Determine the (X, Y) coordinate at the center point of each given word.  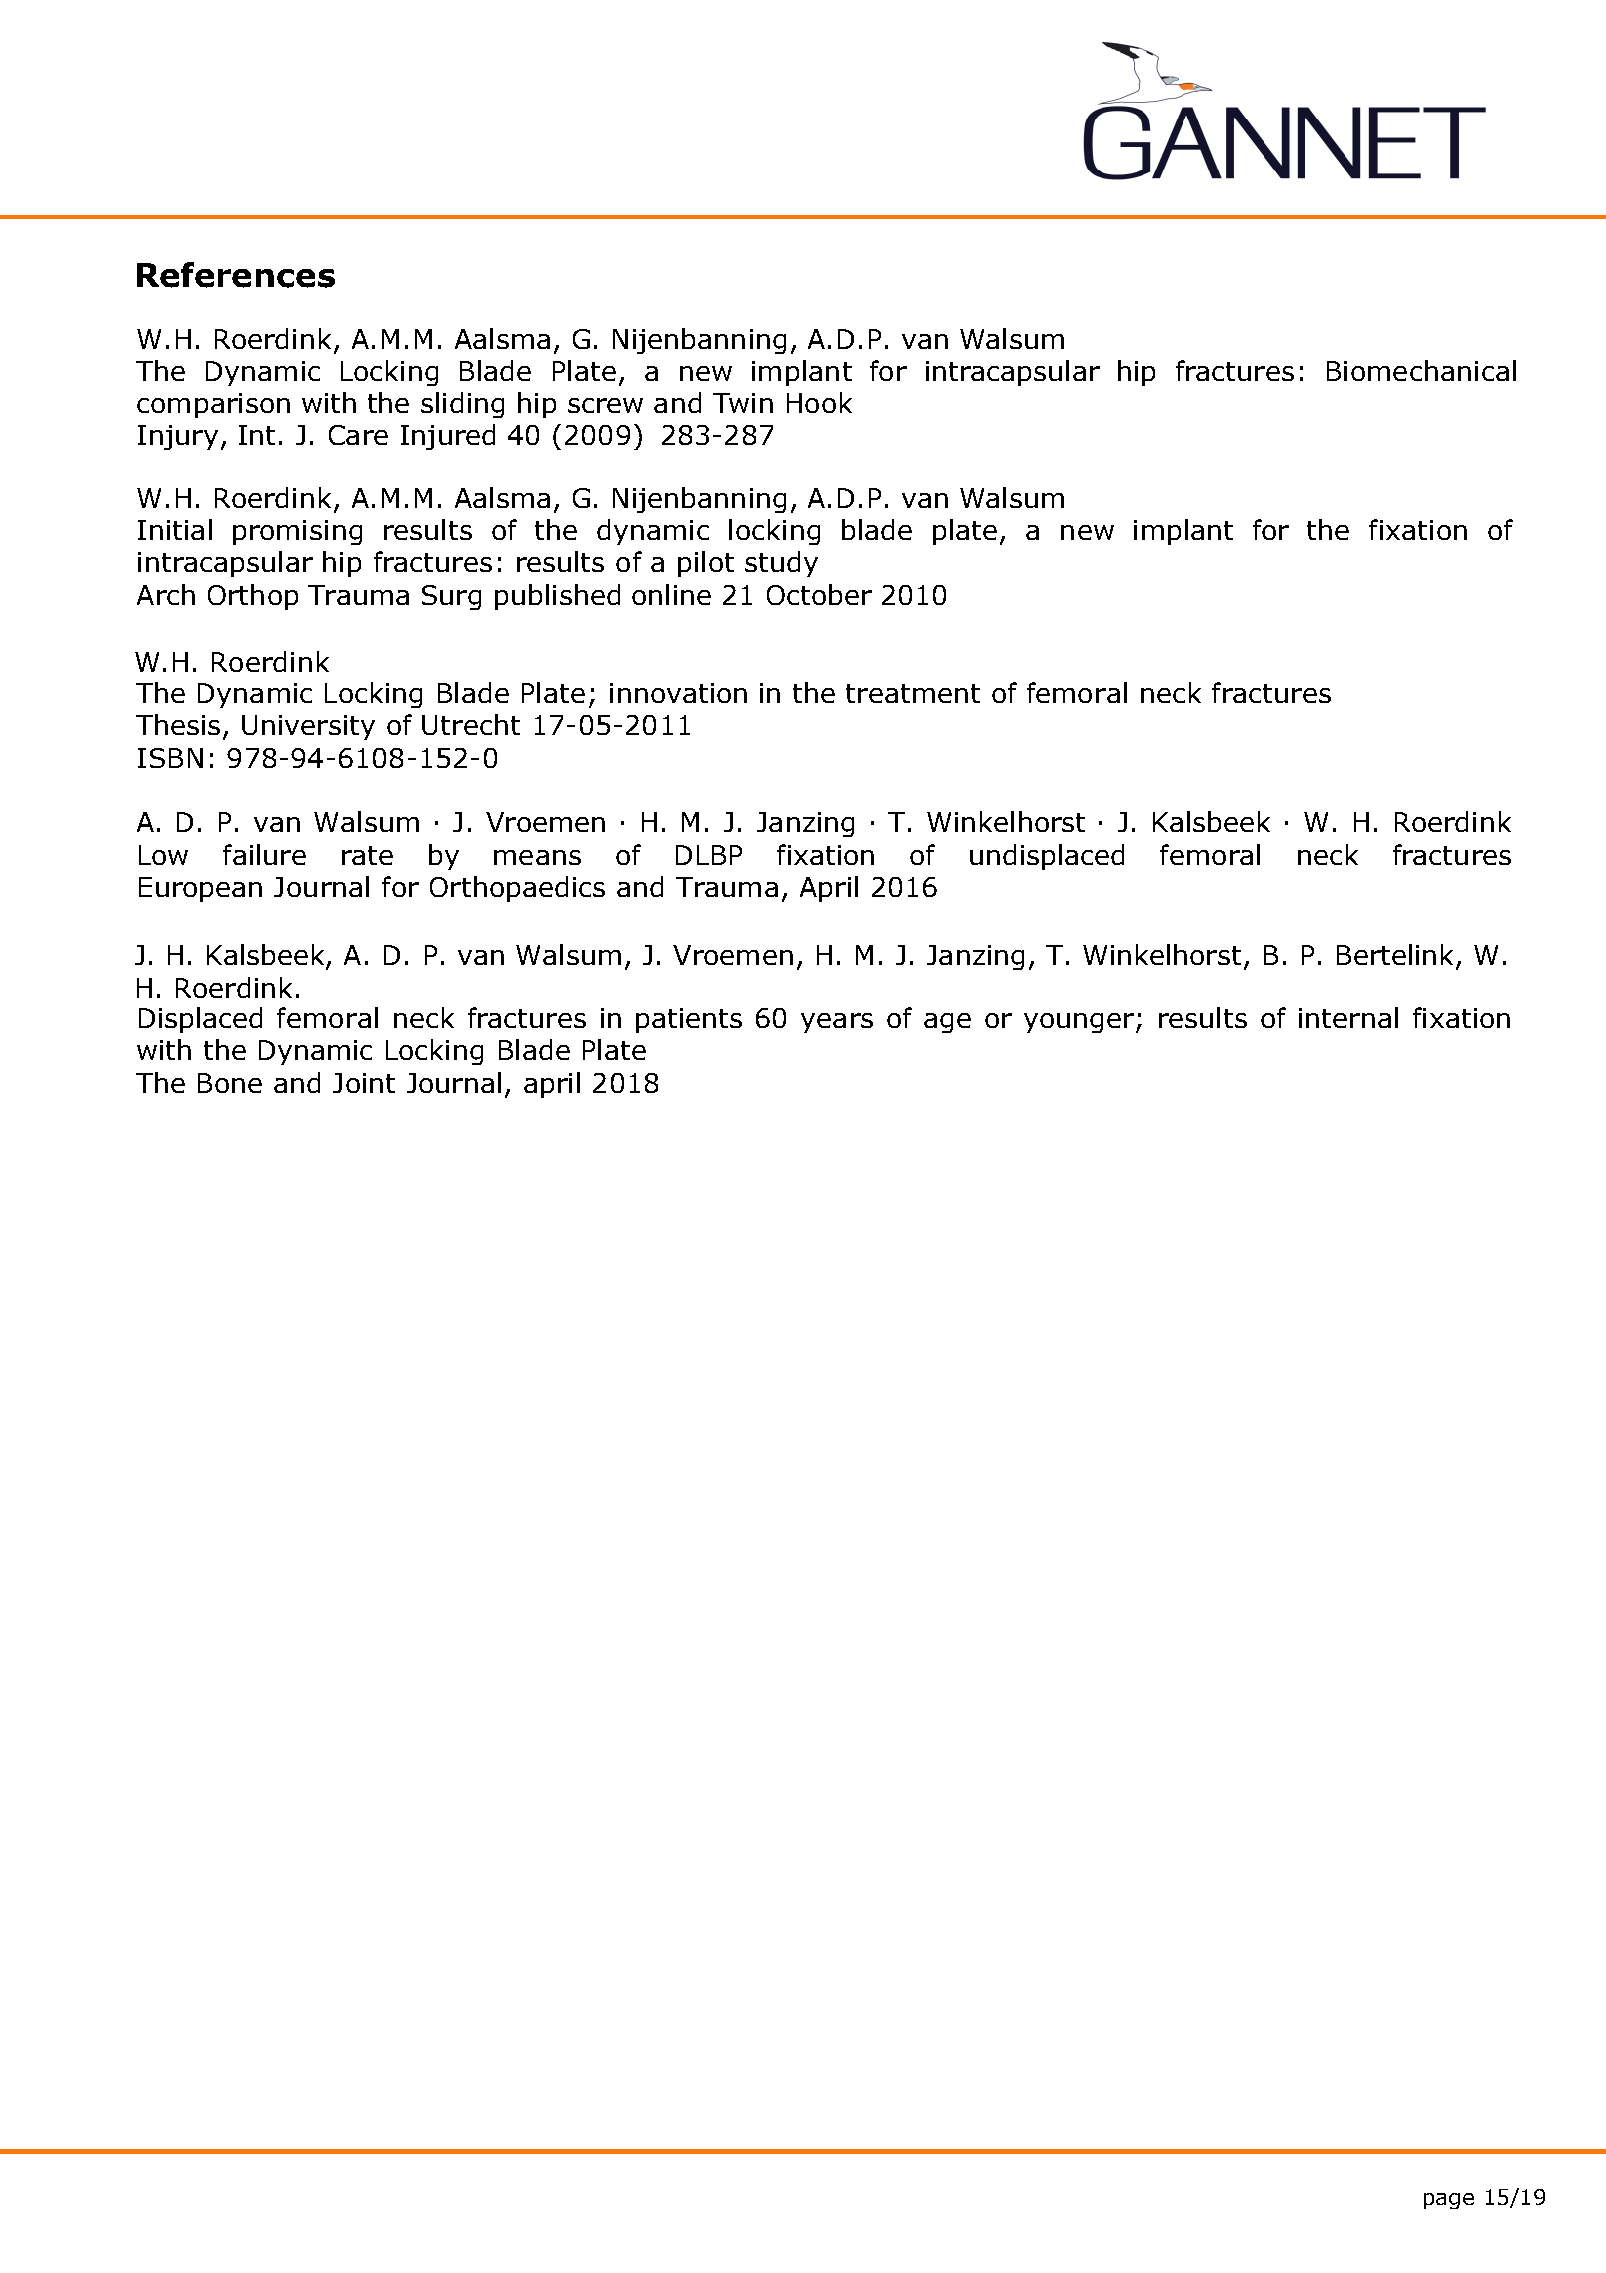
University (308, 727)
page (1449, 2201)
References (236, 275)
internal (1348, 1017)
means (537, 857)
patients (689, 1020)
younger (1079, 1023)
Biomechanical (1421, 370)
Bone (230, 1083)
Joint (364, 1083)
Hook (819, 402)
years (837, 1023)
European (200, 889)
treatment (913, 693)
